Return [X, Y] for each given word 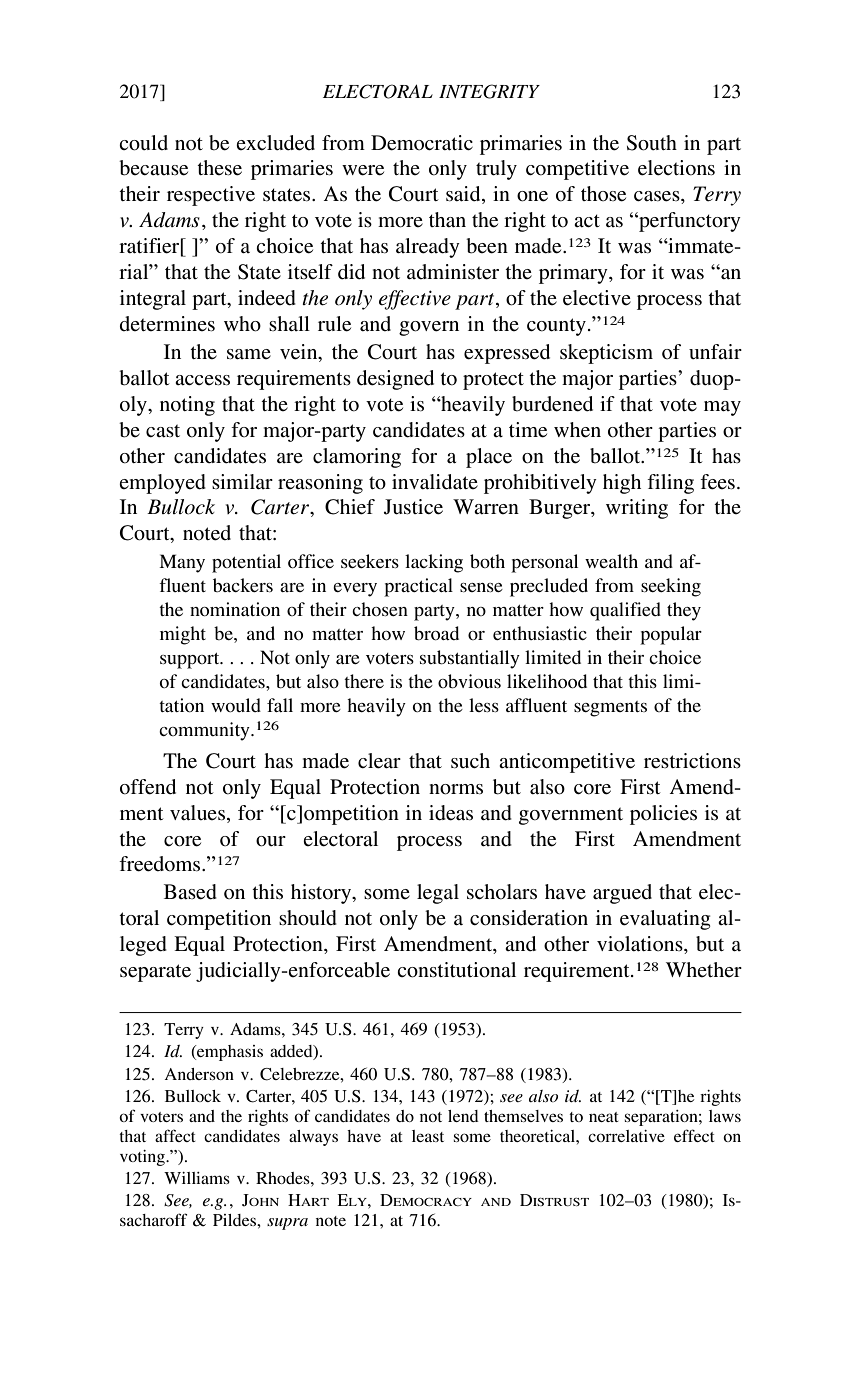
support [191, 661]
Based [190, 892]
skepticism [606, 354]
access [202, 380]
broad [436, 633]
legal [438, 894]
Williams [197, 1178]
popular [671, 635]
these [219, 168]
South [652, 143]
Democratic [422, 143]
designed [395, 380]
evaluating [665, 920]
